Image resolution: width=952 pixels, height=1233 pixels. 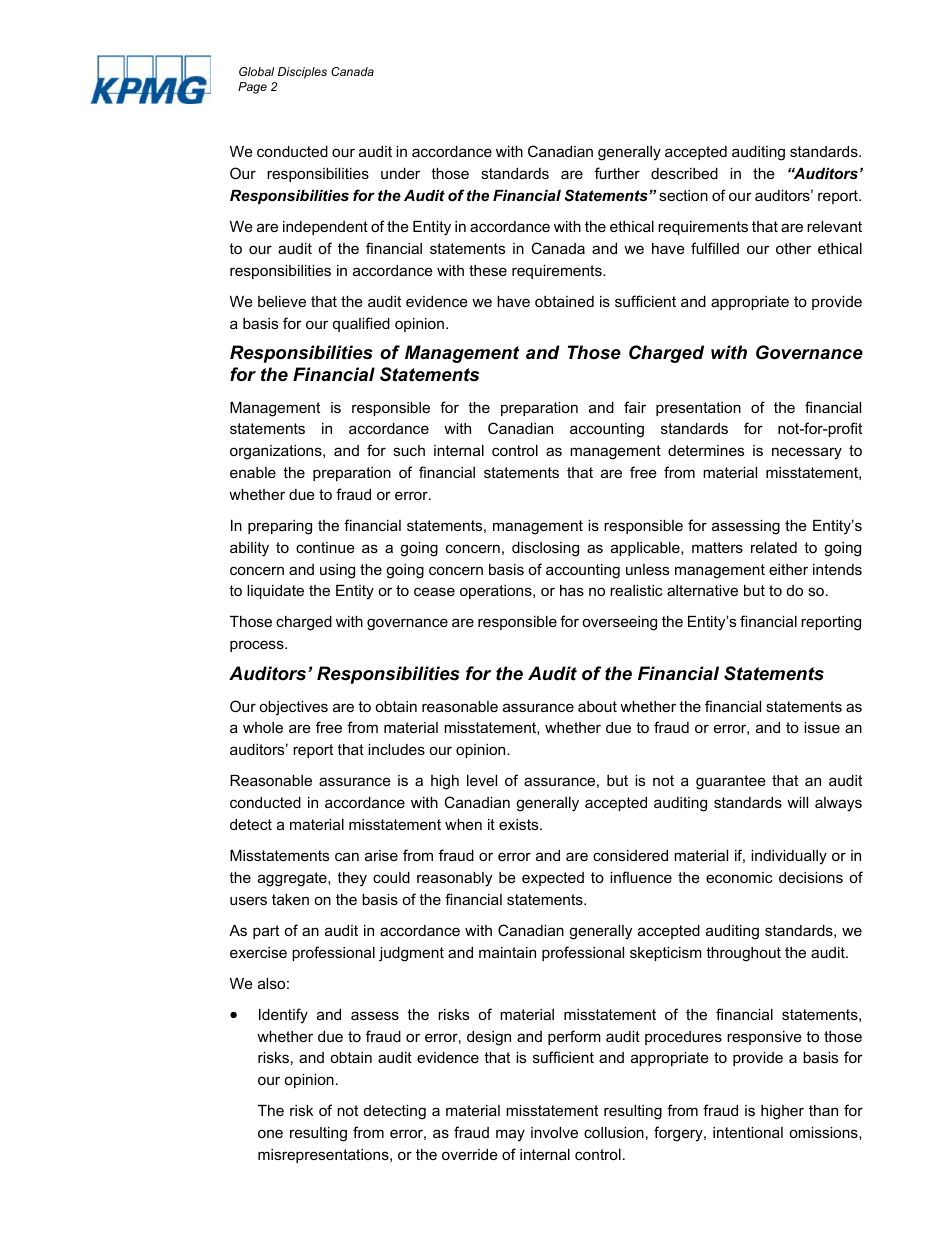 What do you see at coordinates (488, 270) in the document?
I see `these` at bounding box center [488, 270].
